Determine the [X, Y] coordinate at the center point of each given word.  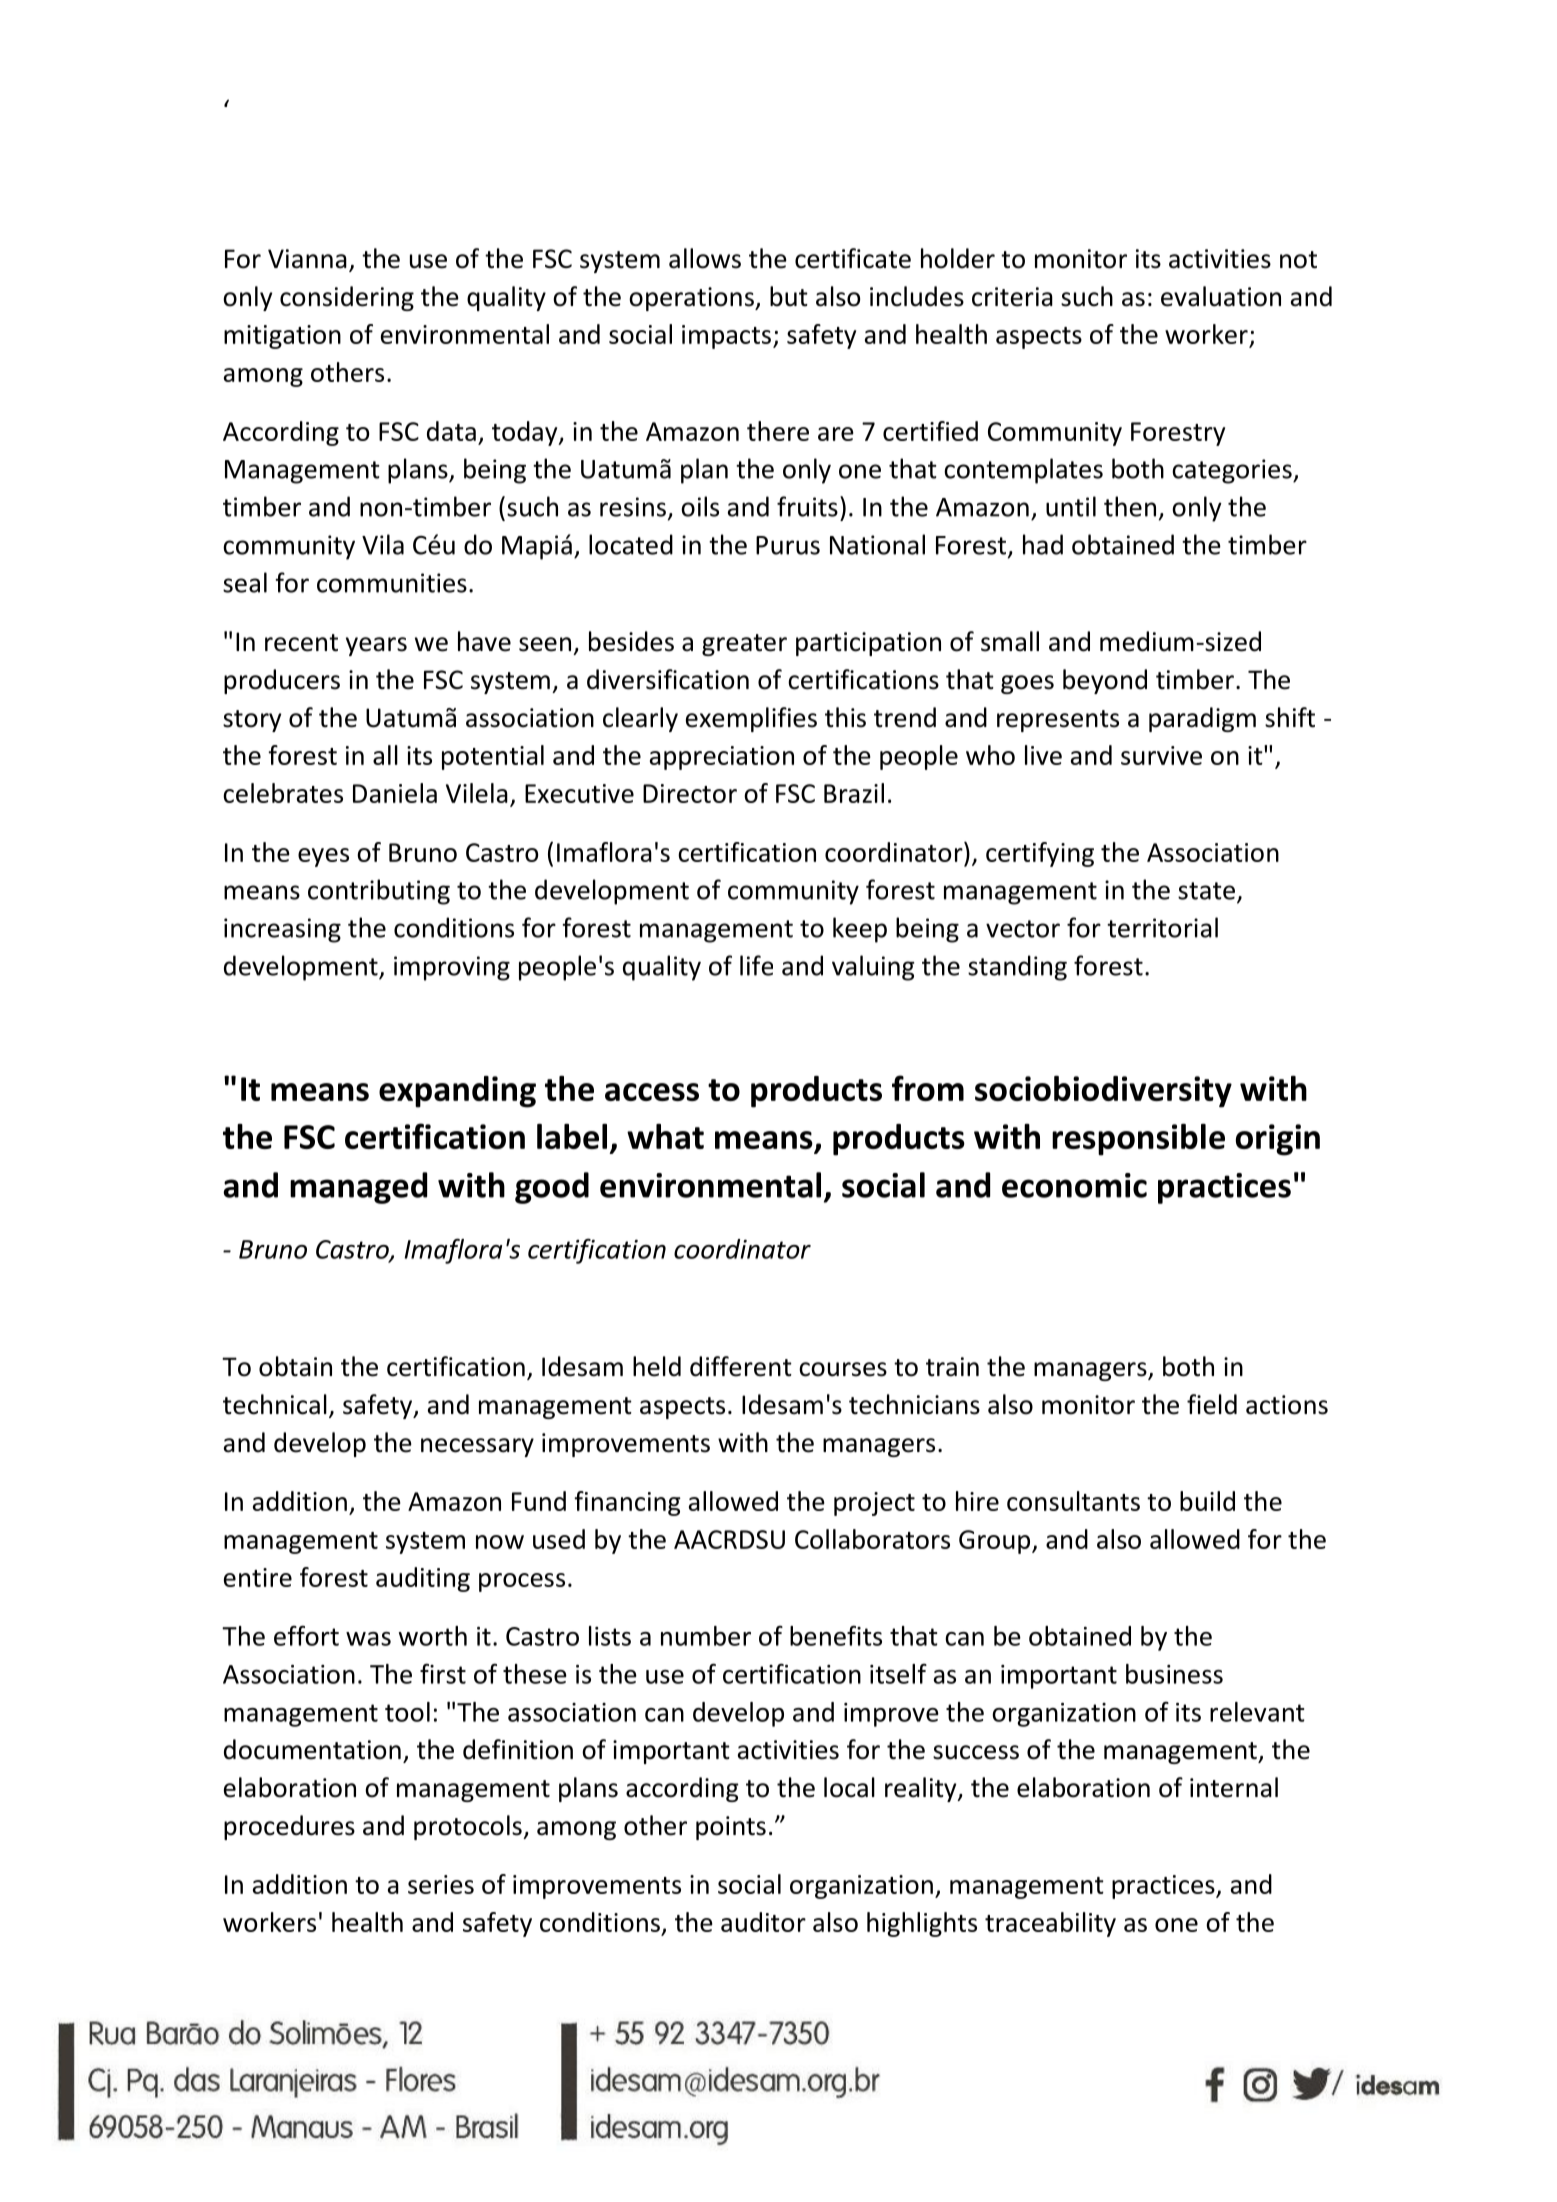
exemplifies [751, 719]
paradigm [1202, 719]
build [1207, 1501]
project [874, 1504]
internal [1234, 1787]
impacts [726, 337]
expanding [457, 1092]
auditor [763, 1922]
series [441, 1884]
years [376, 646]
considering [347, 298]
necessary [477, 1447]
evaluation [1221, 296]
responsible [1138, 1140]
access [652, 1092]
